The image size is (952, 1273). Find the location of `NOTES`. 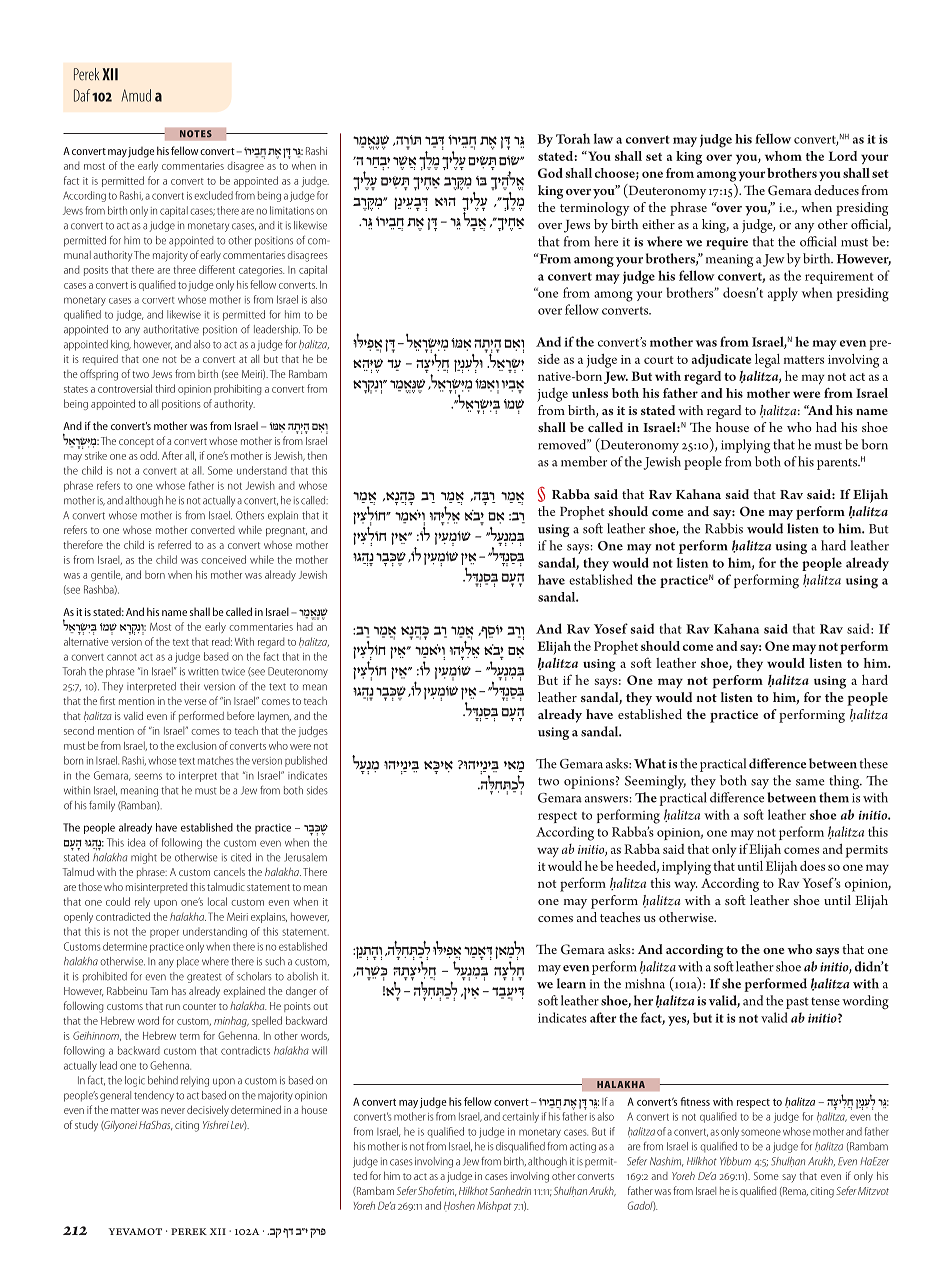

NOTES is located at coordinates (195, 134).
